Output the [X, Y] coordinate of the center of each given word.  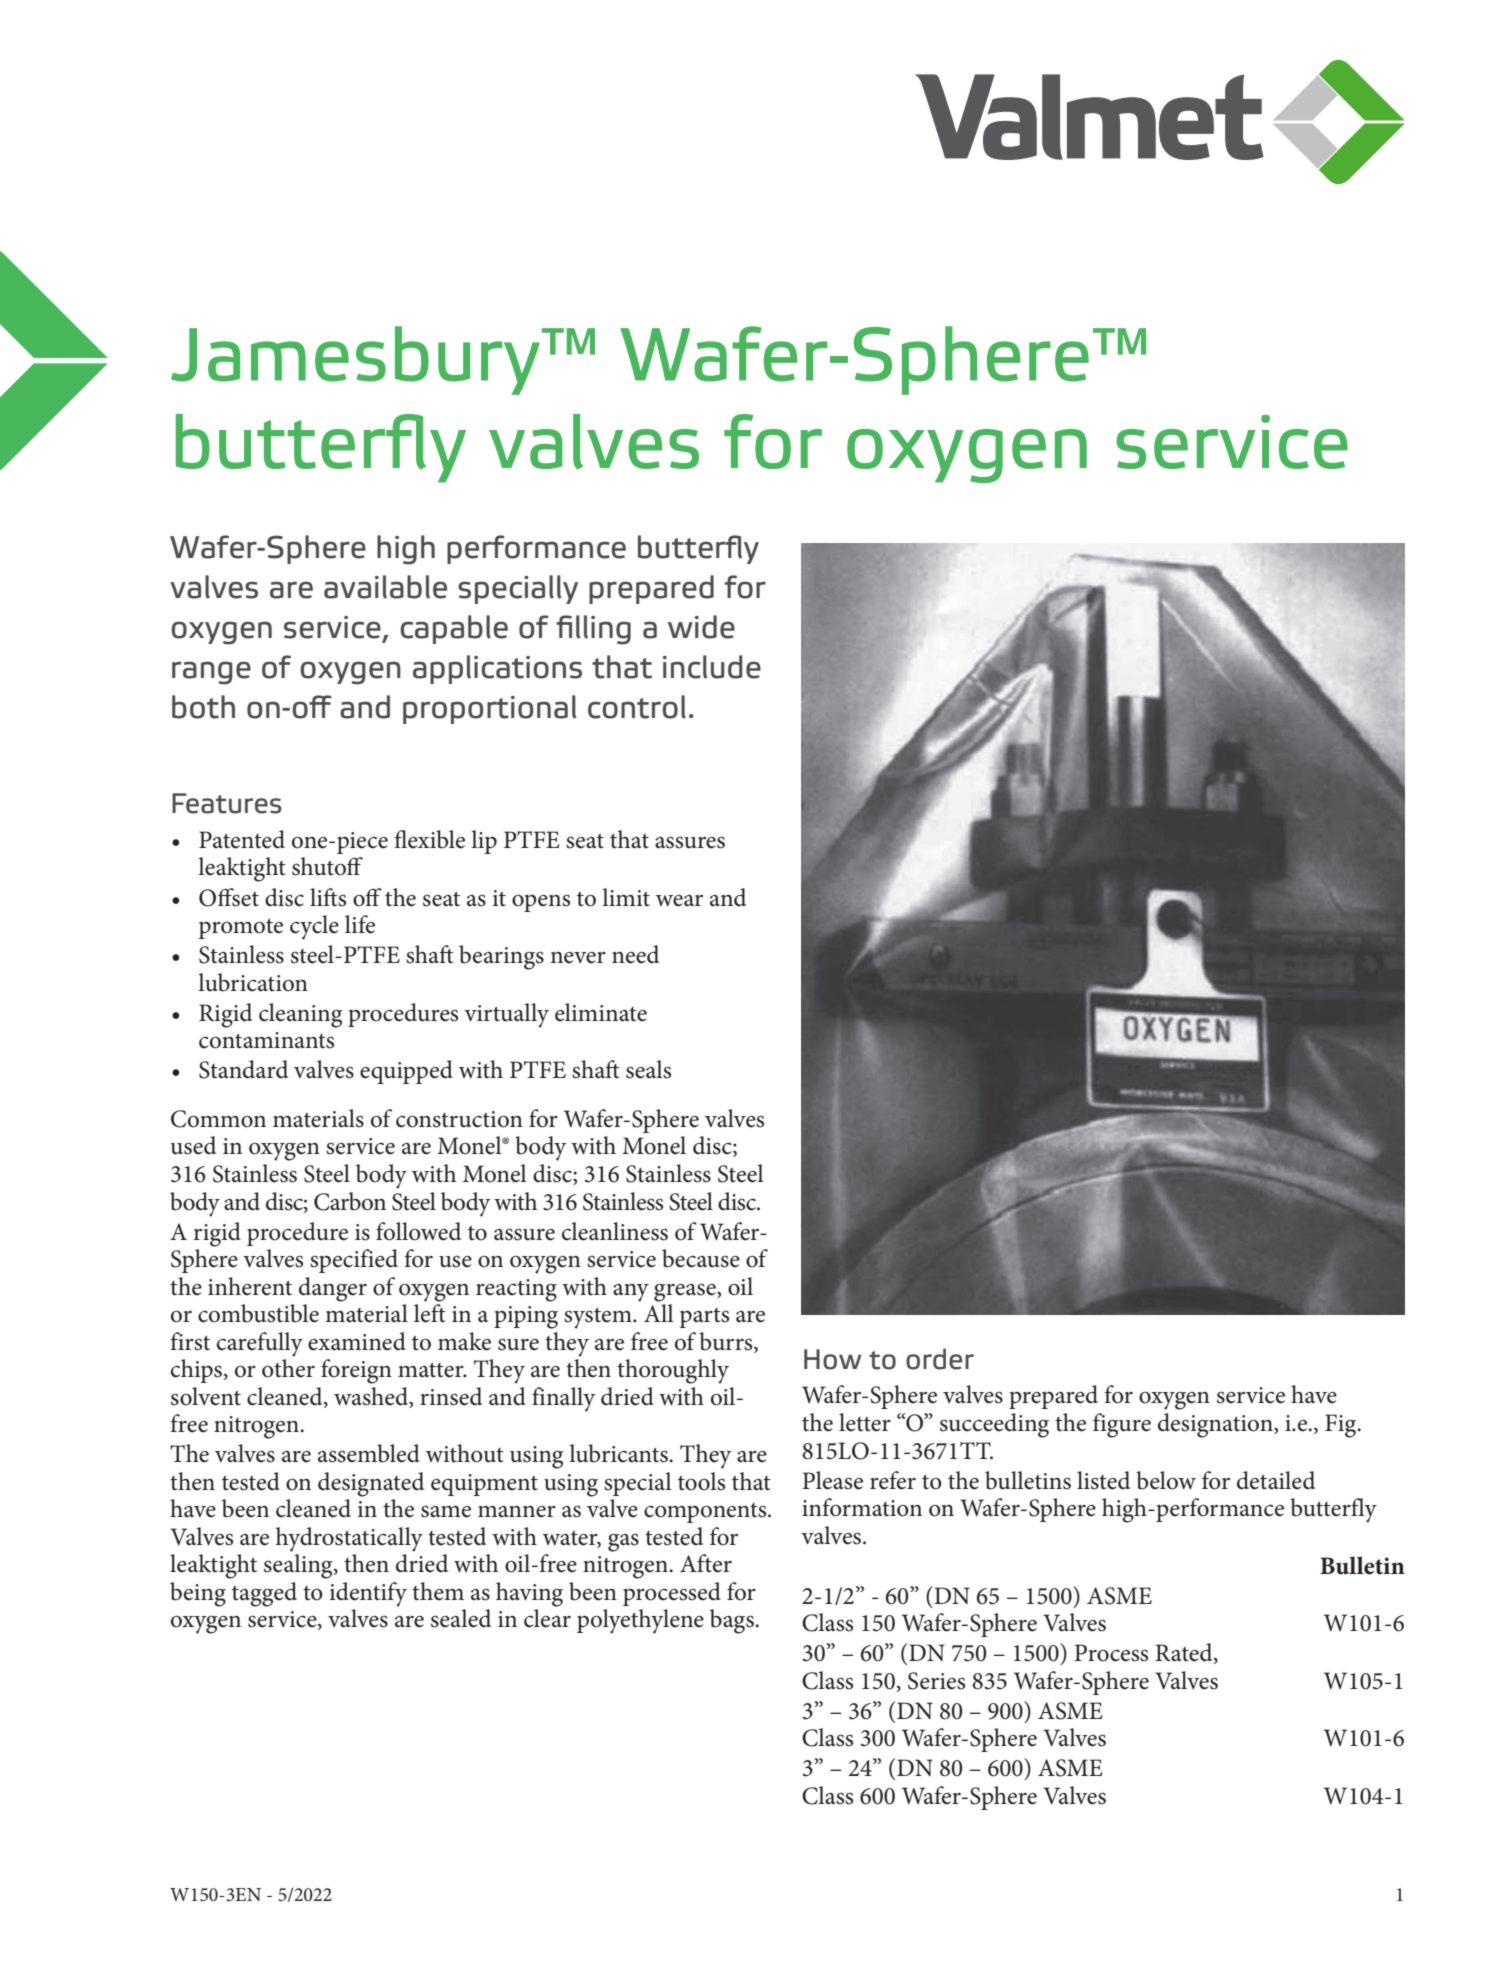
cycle [314, 927]
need [635, 954]
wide [701, 627]
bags [733, 1621]
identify [368, 1594]
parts [704, 1318]
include [712, 667]
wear [679, 901]
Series [936, 1681]
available [385, 587]
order [940, 1359]
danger [333, 1289]
